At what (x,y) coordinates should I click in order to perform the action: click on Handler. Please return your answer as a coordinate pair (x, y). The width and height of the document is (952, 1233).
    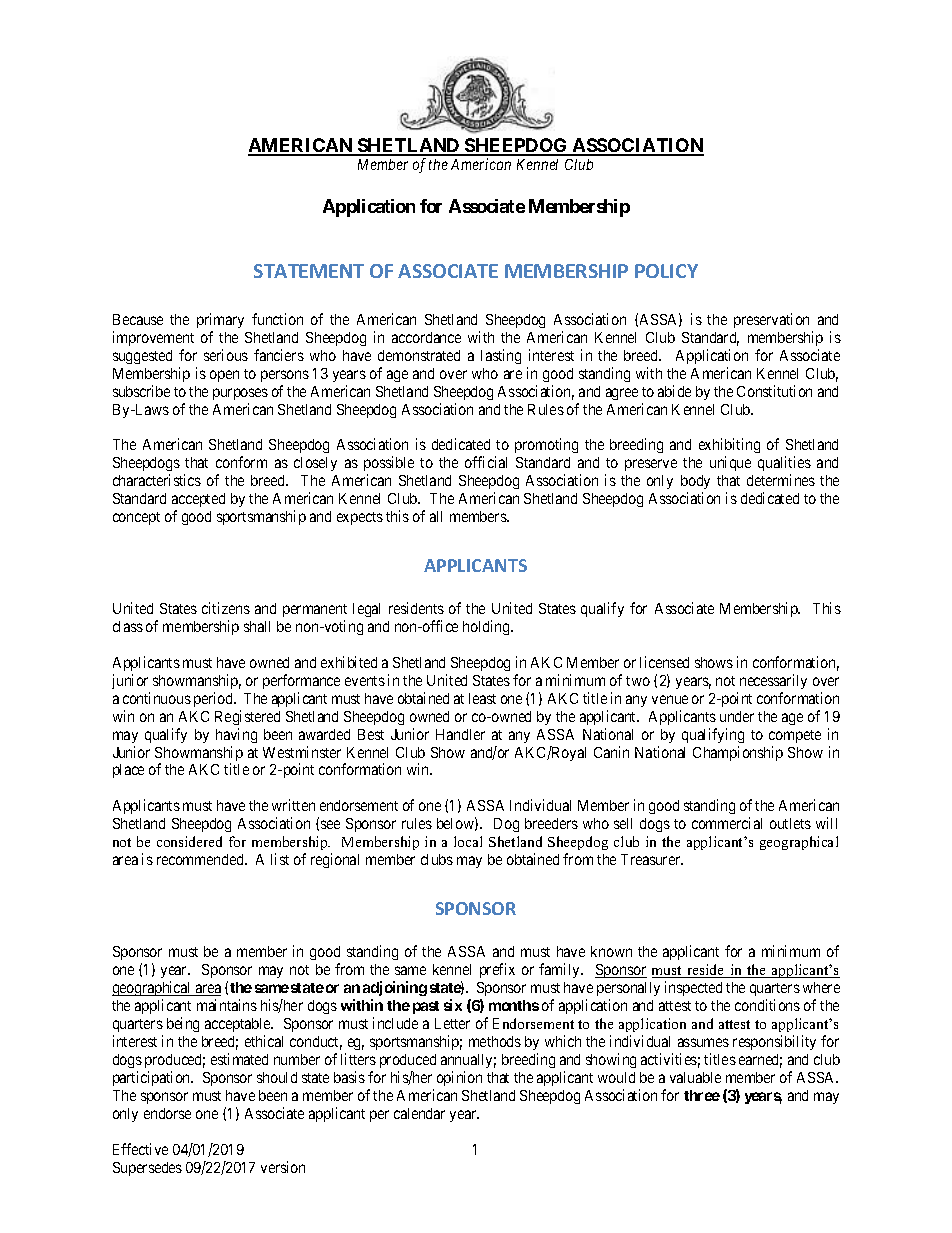
    Looking at the image, I should click on (460, 734).
